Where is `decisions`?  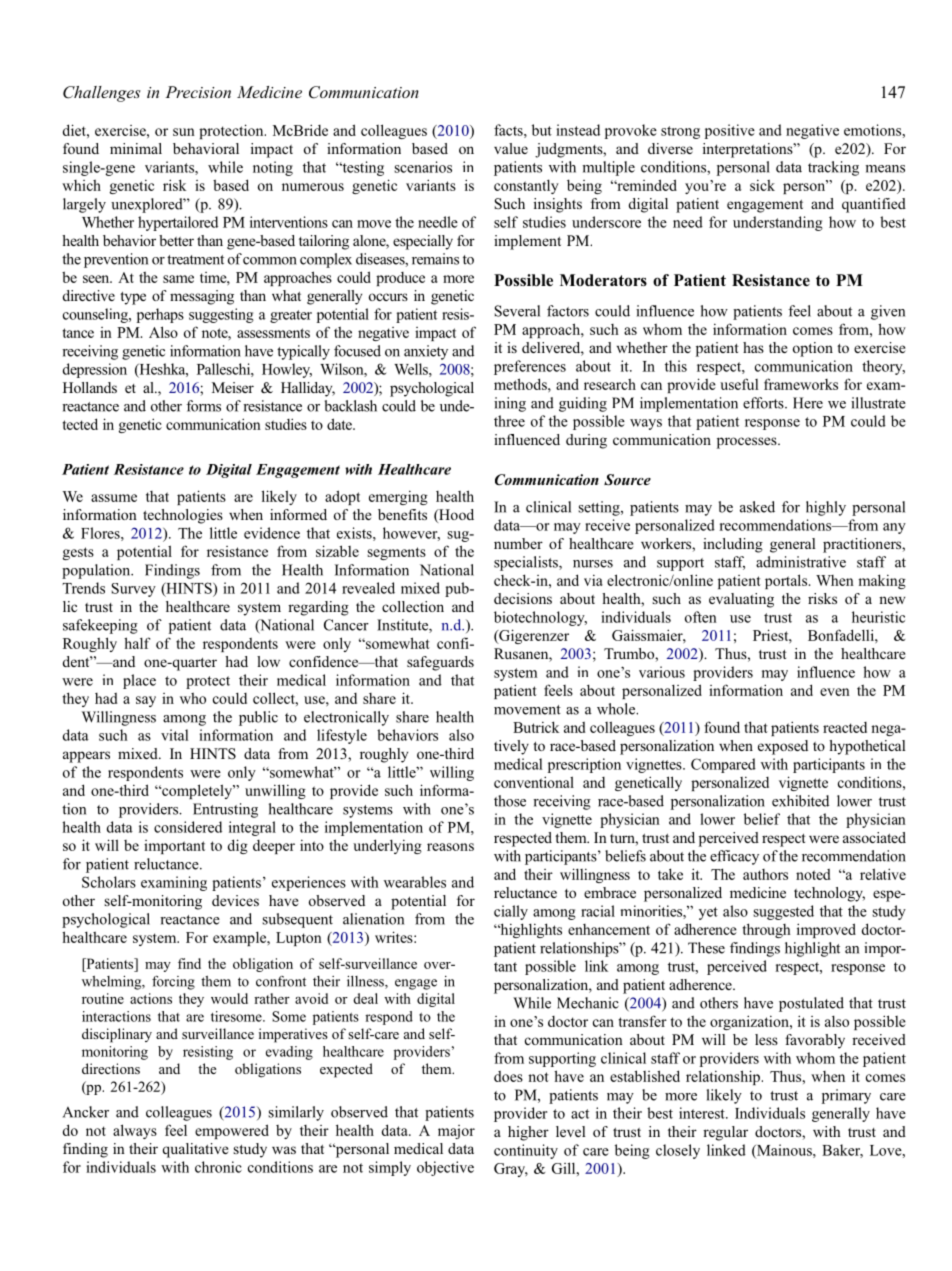 decisions is located at coordinates (523, 598).
